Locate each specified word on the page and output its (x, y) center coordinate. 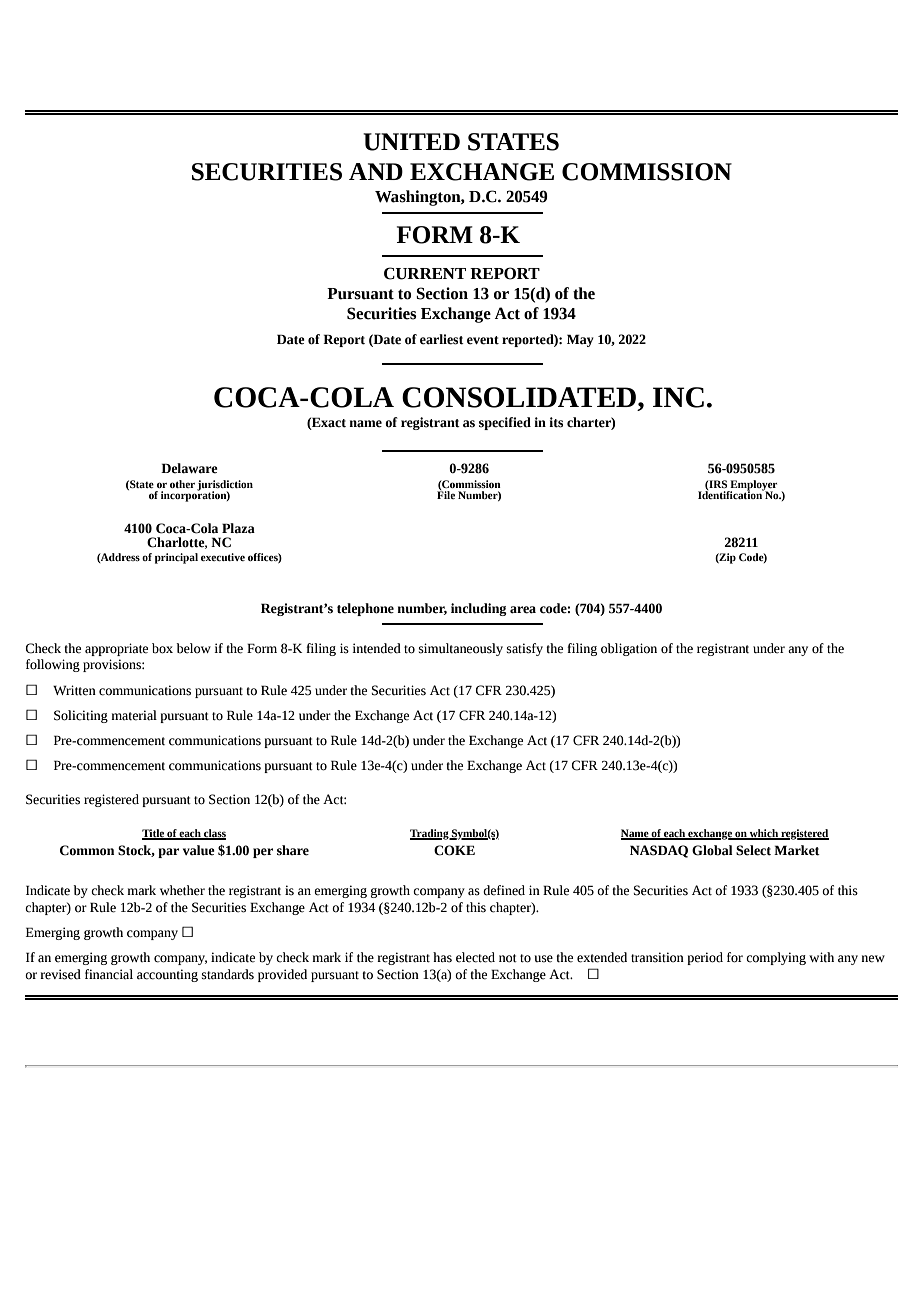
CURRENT (425, 273)
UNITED (411, 142)
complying (776, 958)
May (580, 340)
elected (475, 957)
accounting (167, 975)
